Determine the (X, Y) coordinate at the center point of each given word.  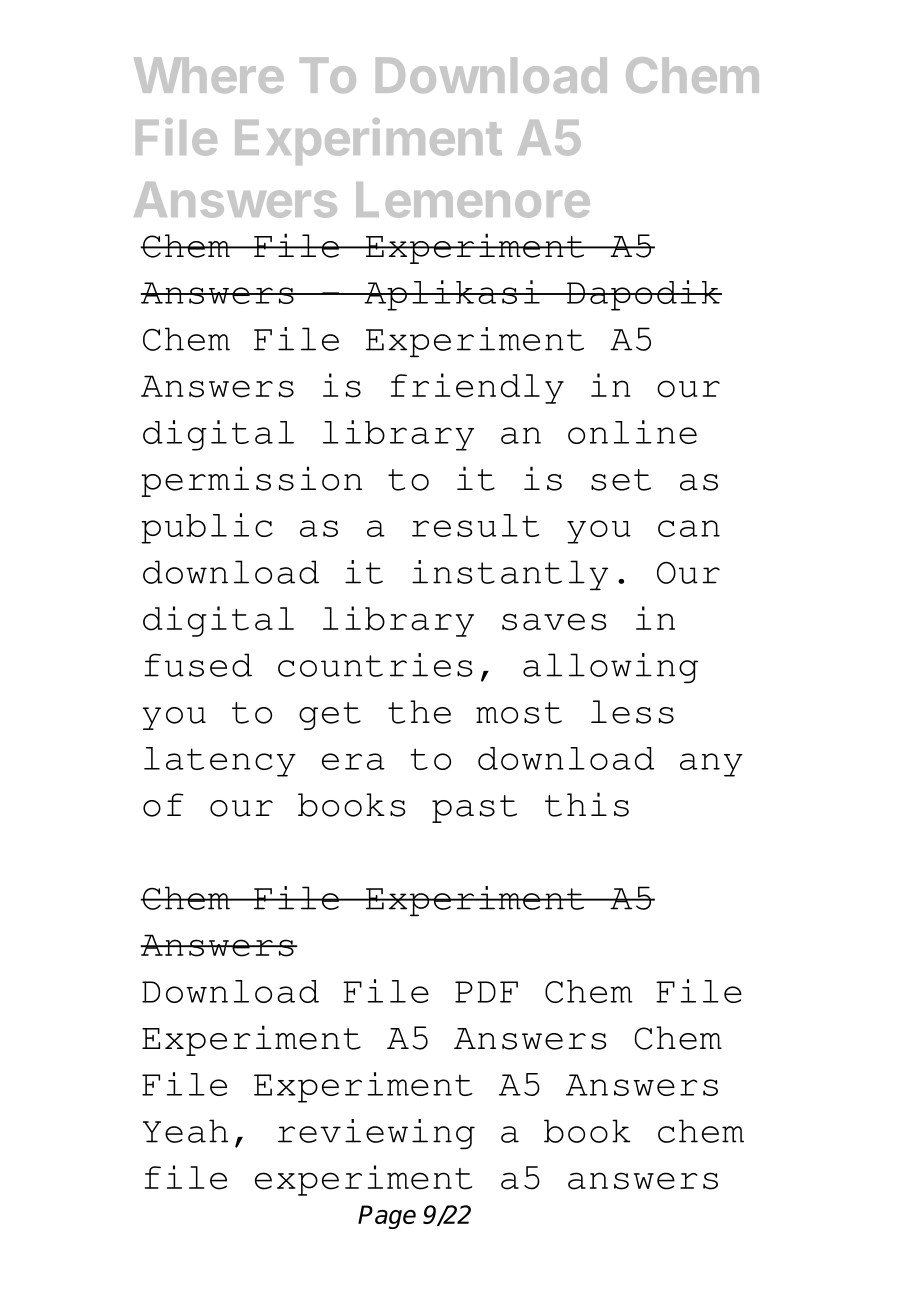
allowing (610, 668)
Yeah (185, 1131)
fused (198, 665)
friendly (477, 388)
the (419, 712)
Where (209, 75)
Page (387, 1217)
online (632, 432)
